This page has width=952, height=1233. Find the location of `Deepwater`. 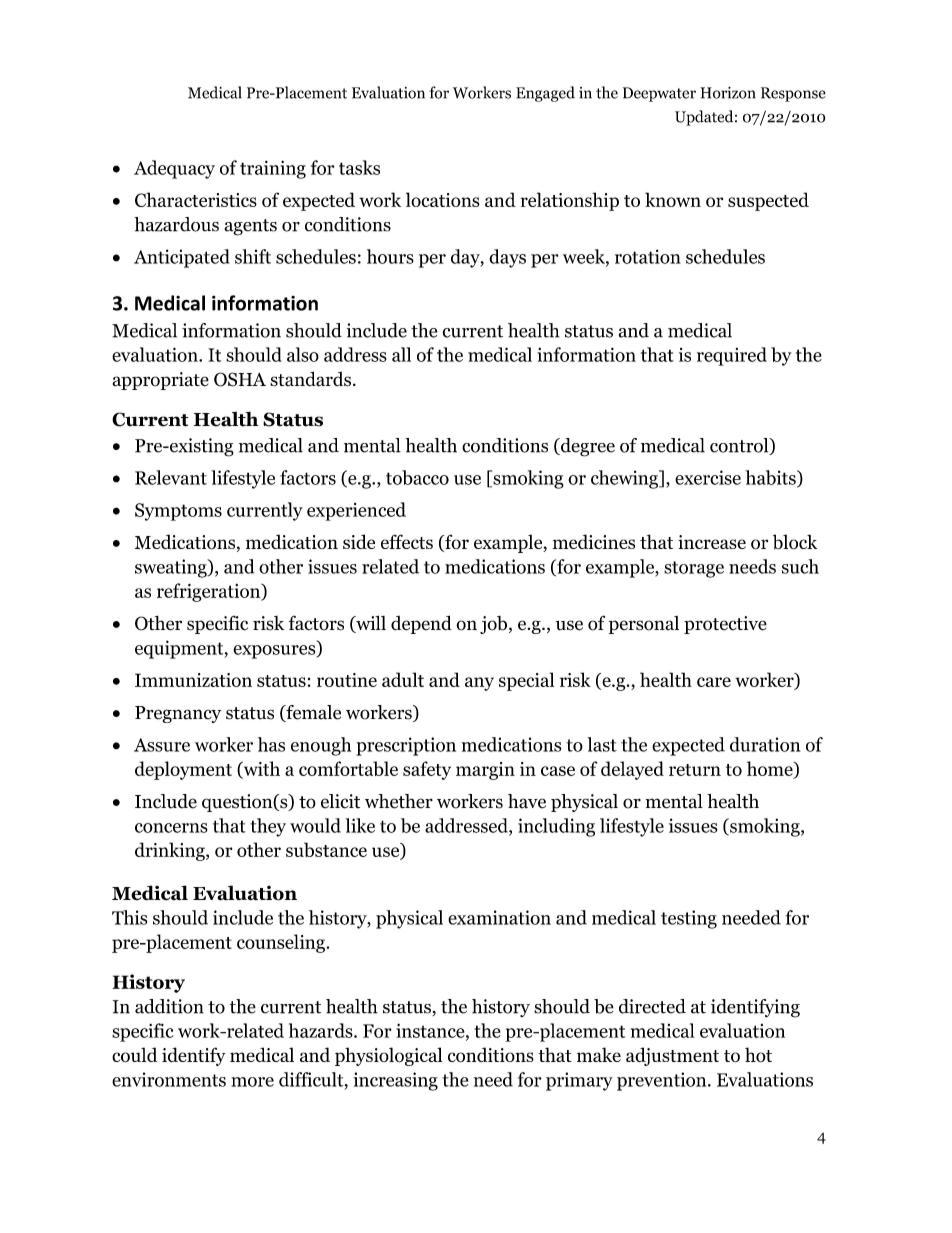

Deepwater is located at coordinates (659, 94).
